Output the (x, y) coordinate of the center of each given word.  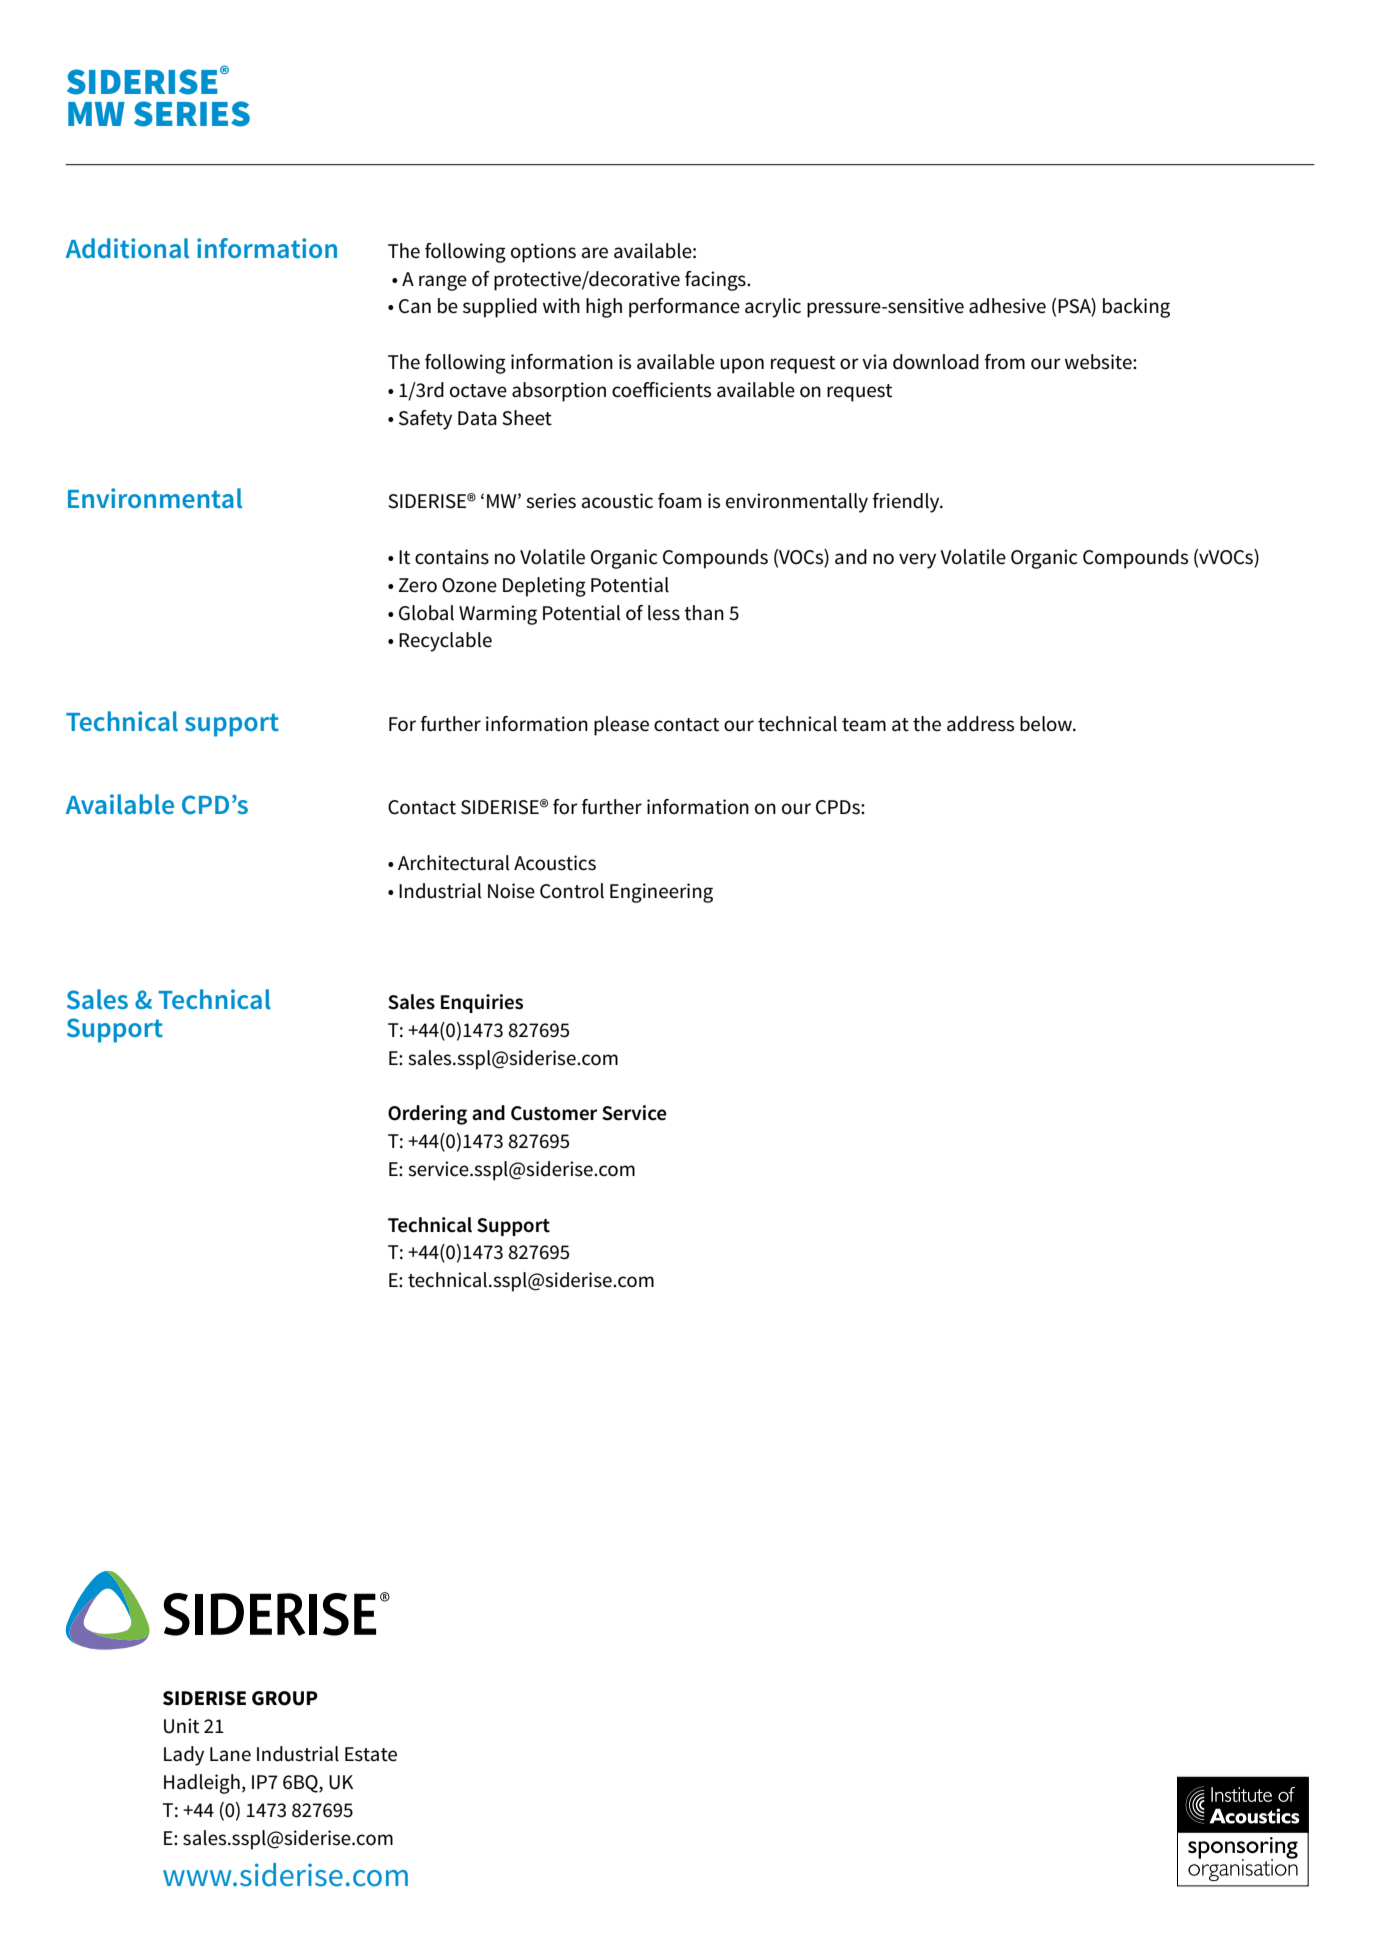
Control (572, 891)
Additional (127, 248)
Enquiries (482, 1003)
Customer (554, 1113)
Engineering (661, 893)
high (604, 308)
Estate (371, 1754)
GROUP (285, 1698)
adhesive (1007, 306)
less (664, 613)
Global (426, 613)
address (980, 724)
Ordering (427, 1115)
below (1047, 724)
